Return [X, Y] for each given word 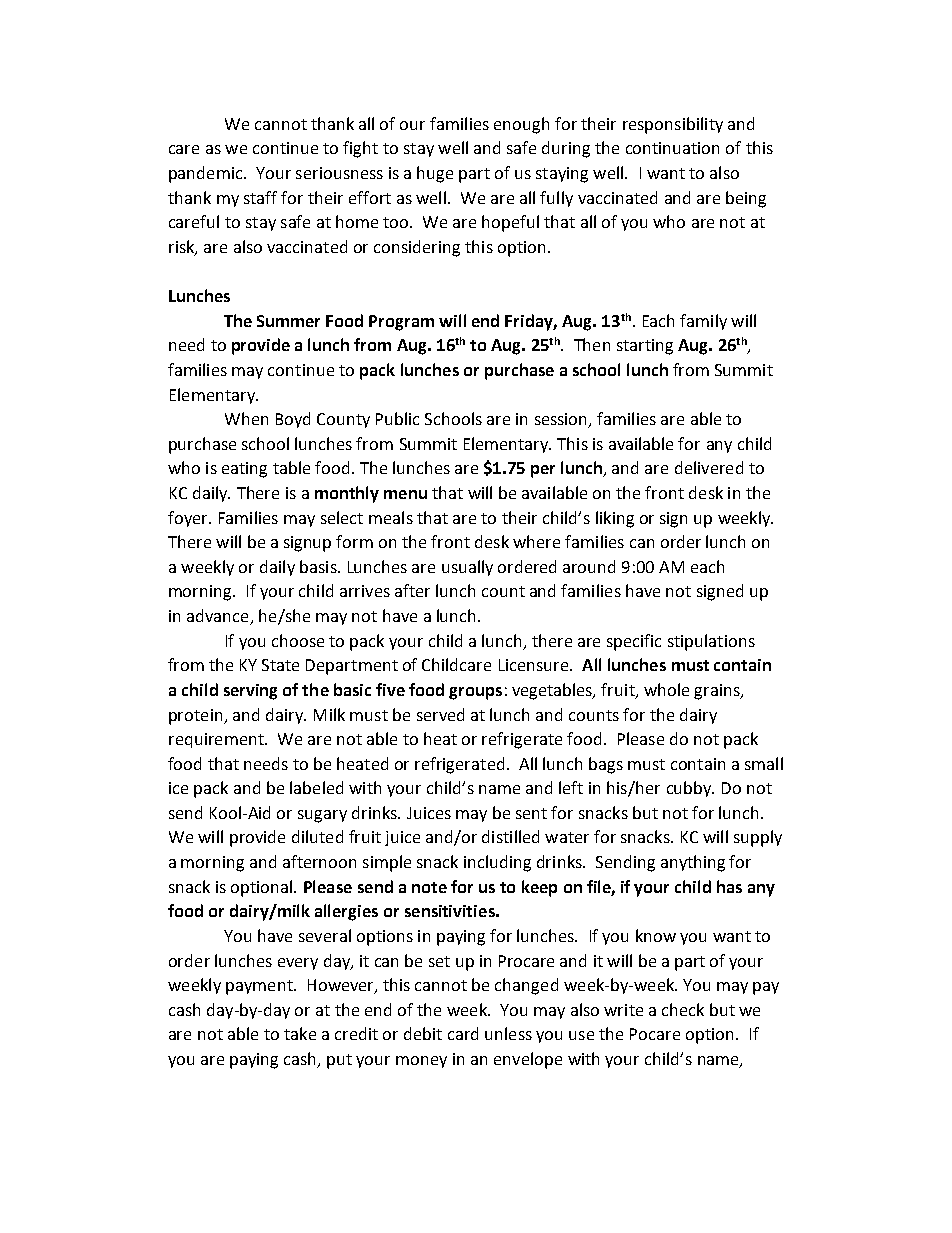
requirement [217, 740]
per [543, 471]
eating [244, 470]
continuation [672, 148]
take [300, 1033]
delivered [709, 467]
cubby [690, 789]
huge [435, 174]
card [463, 1033]
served [440, 714]
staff [260, 197]
